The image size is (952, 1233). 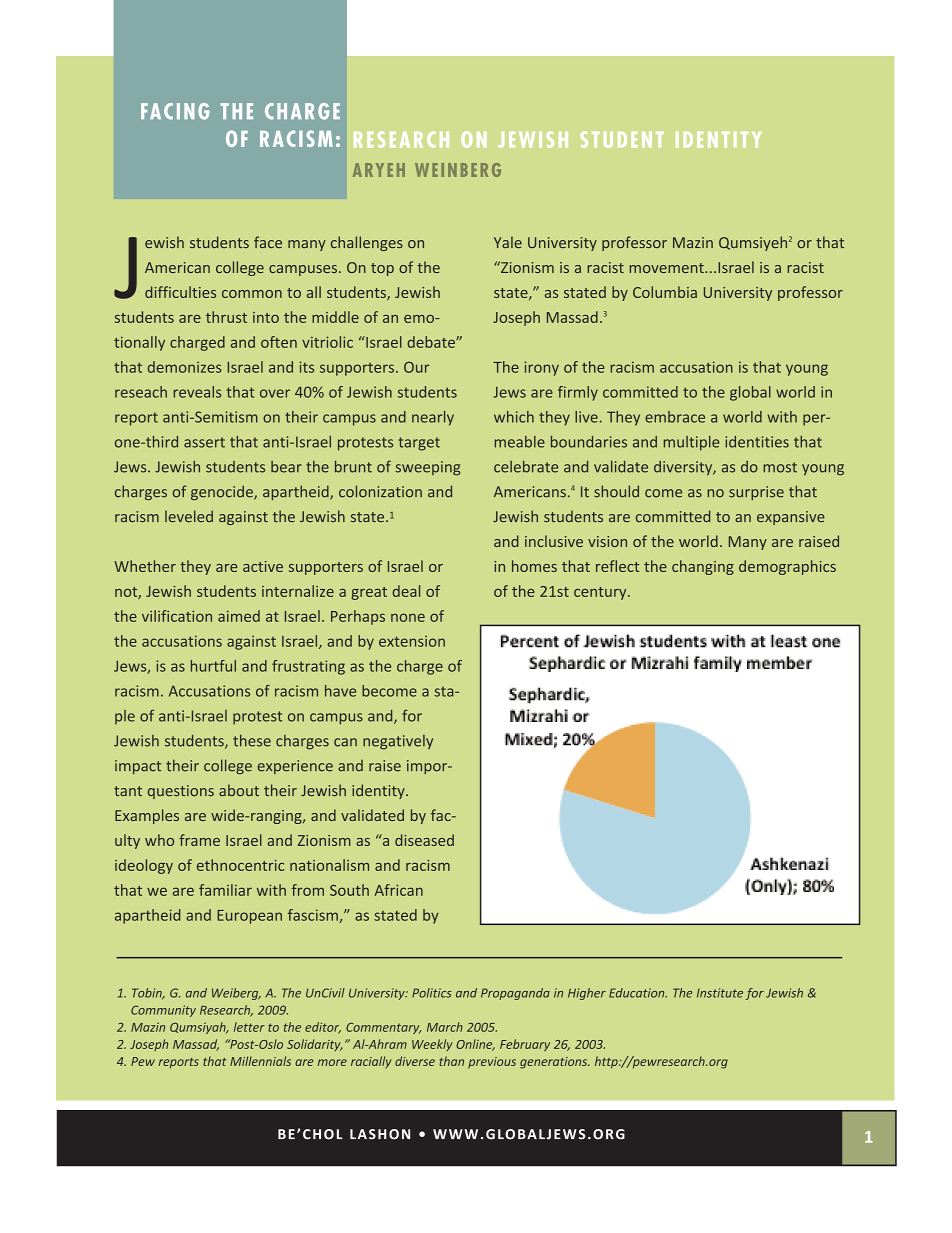 I want to click on letter, so click(x=249, y=1027).
